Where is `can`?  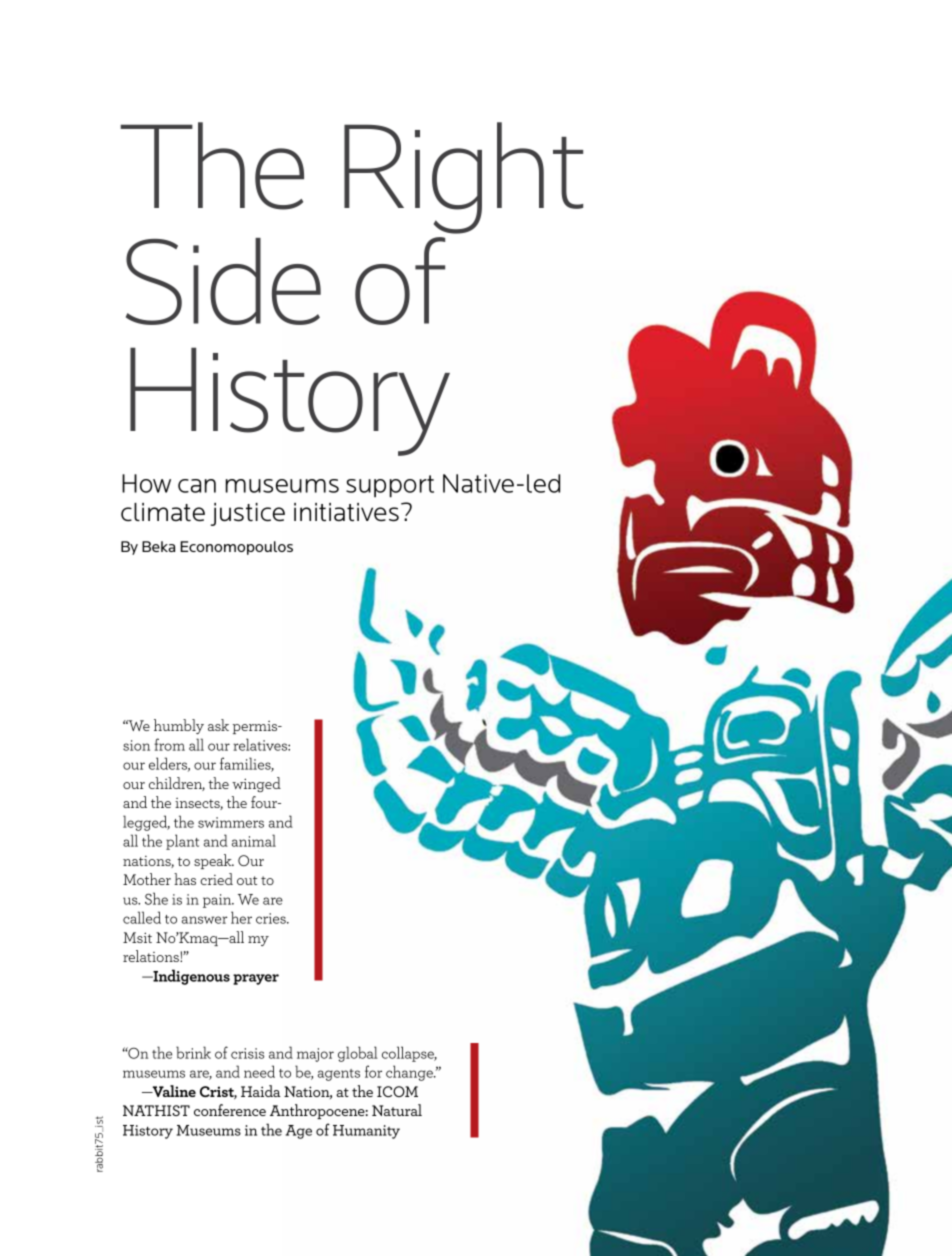 can is located at coordinates (197, 486).
